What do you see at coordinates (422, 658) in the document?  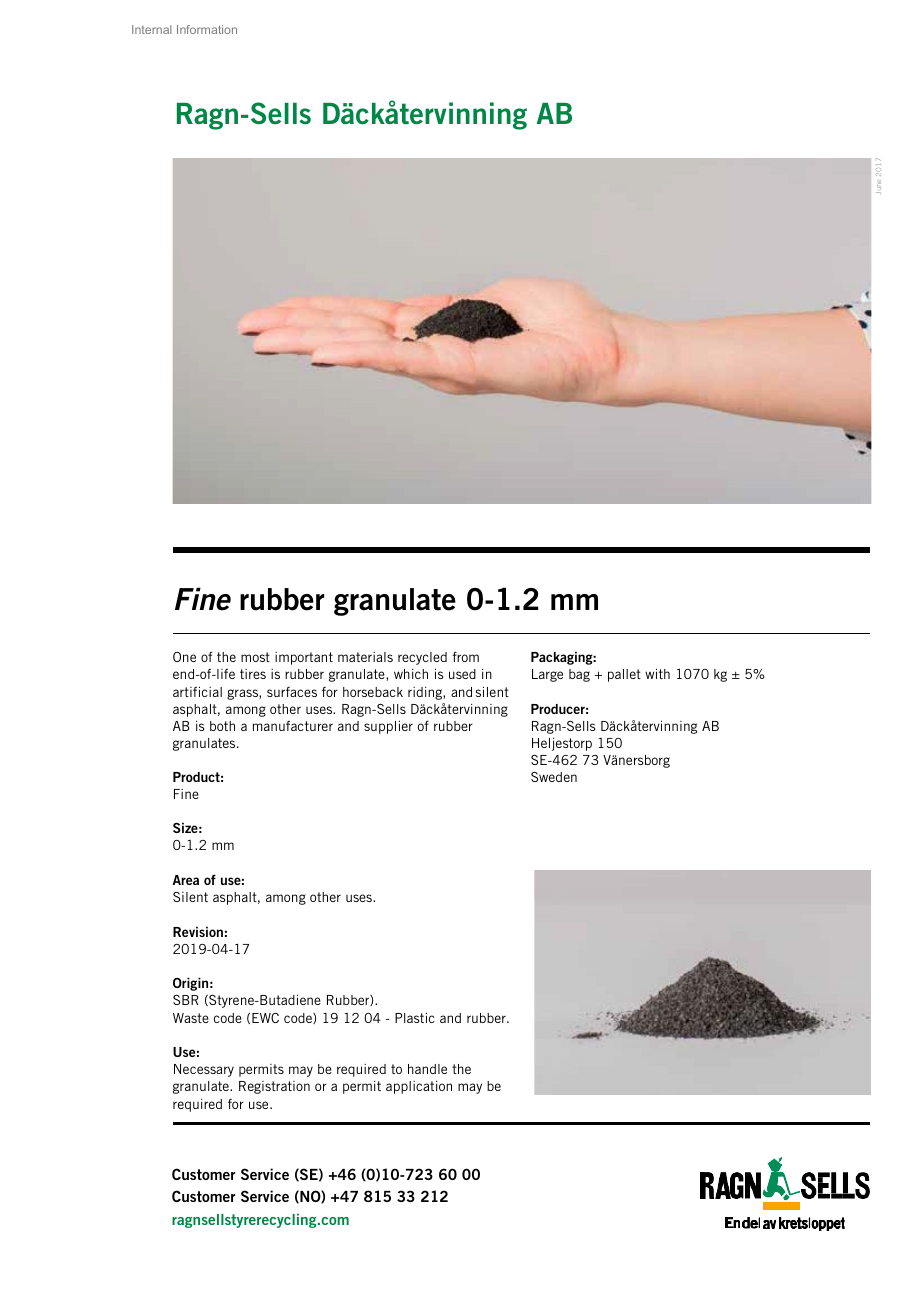 I see `recycled` at bounding box center [422, 658].
